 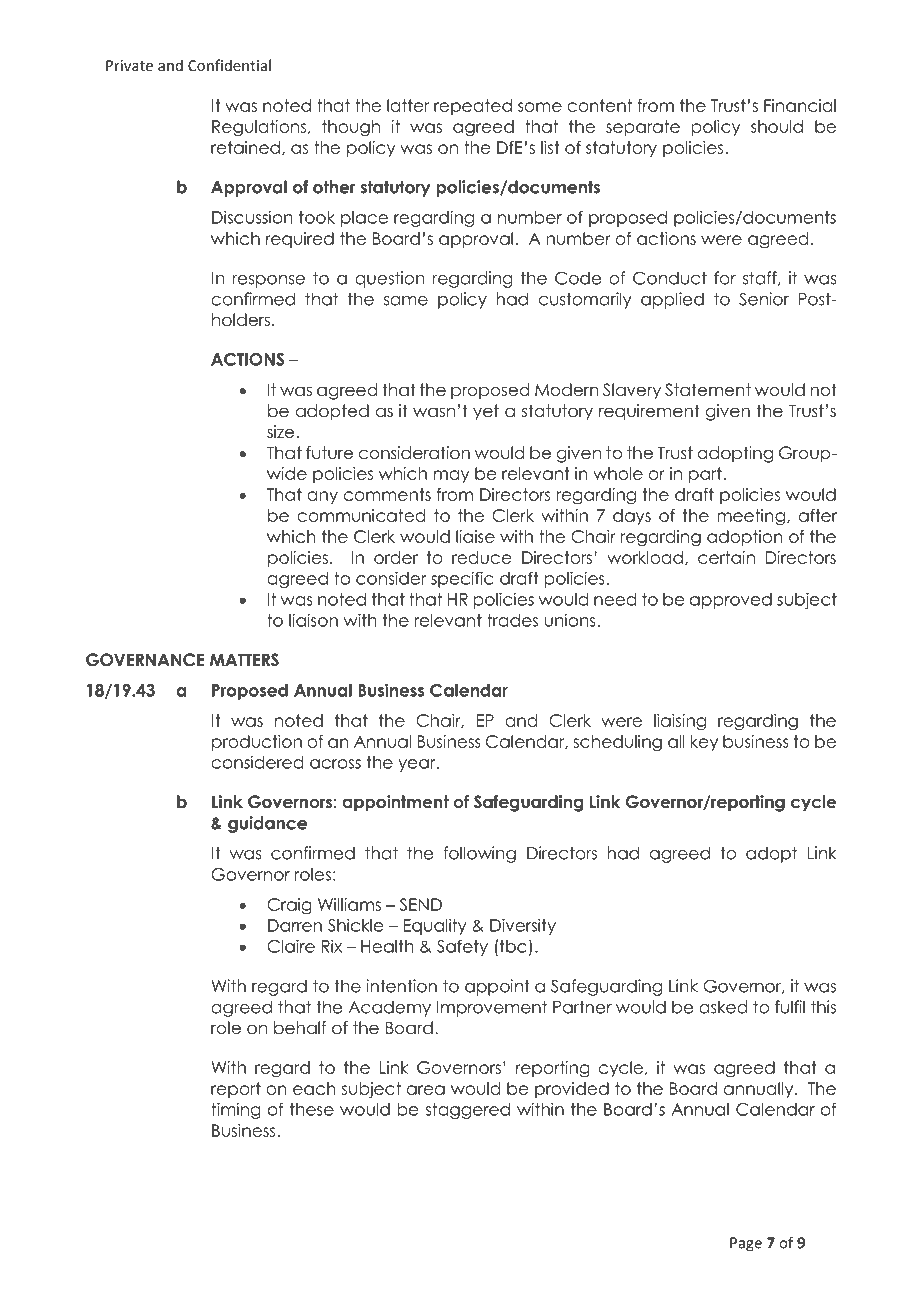 I want to click on should, so click(x=777, y=126).
